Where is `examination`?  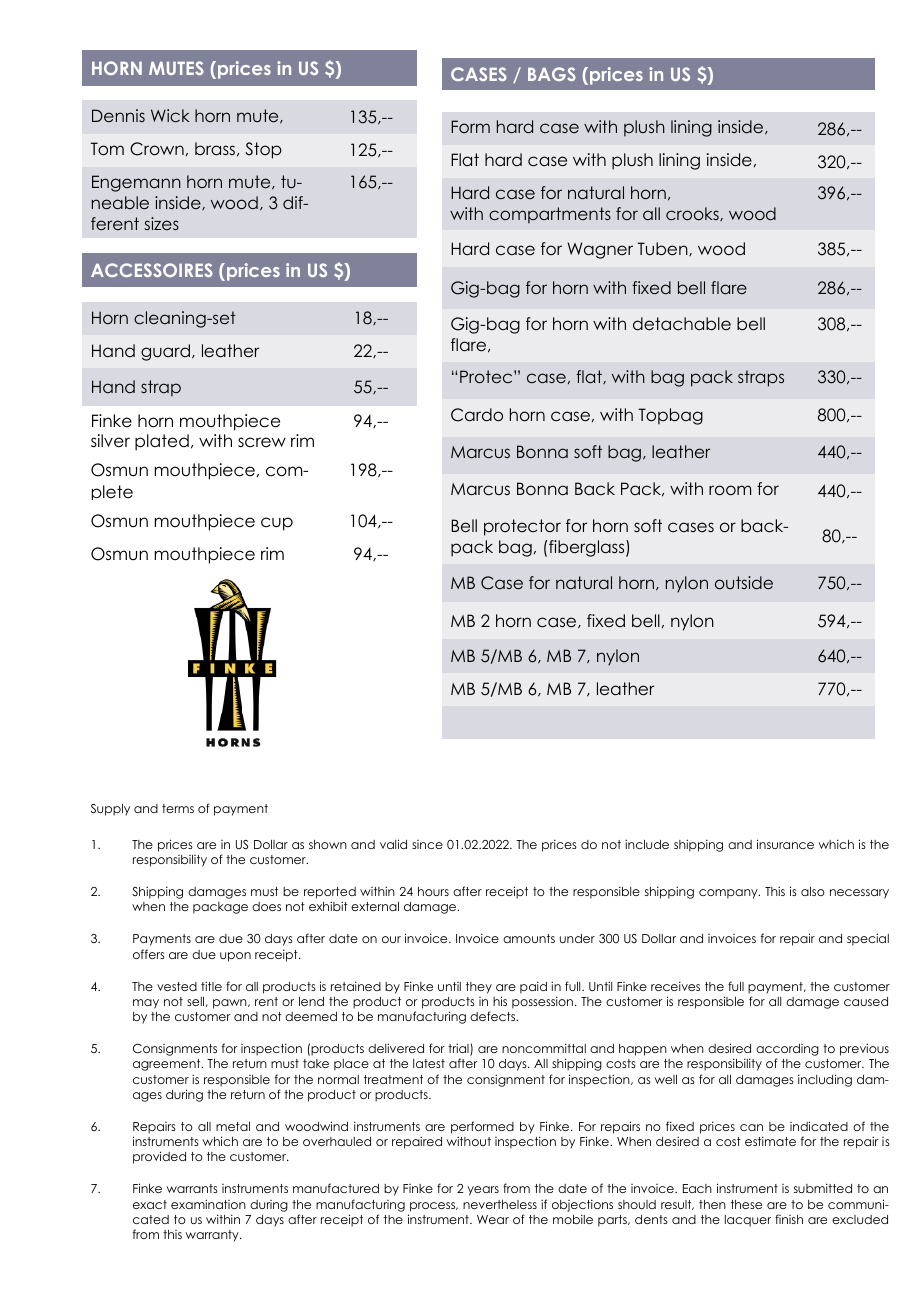
examination is located at coordinates (208, 1204).
